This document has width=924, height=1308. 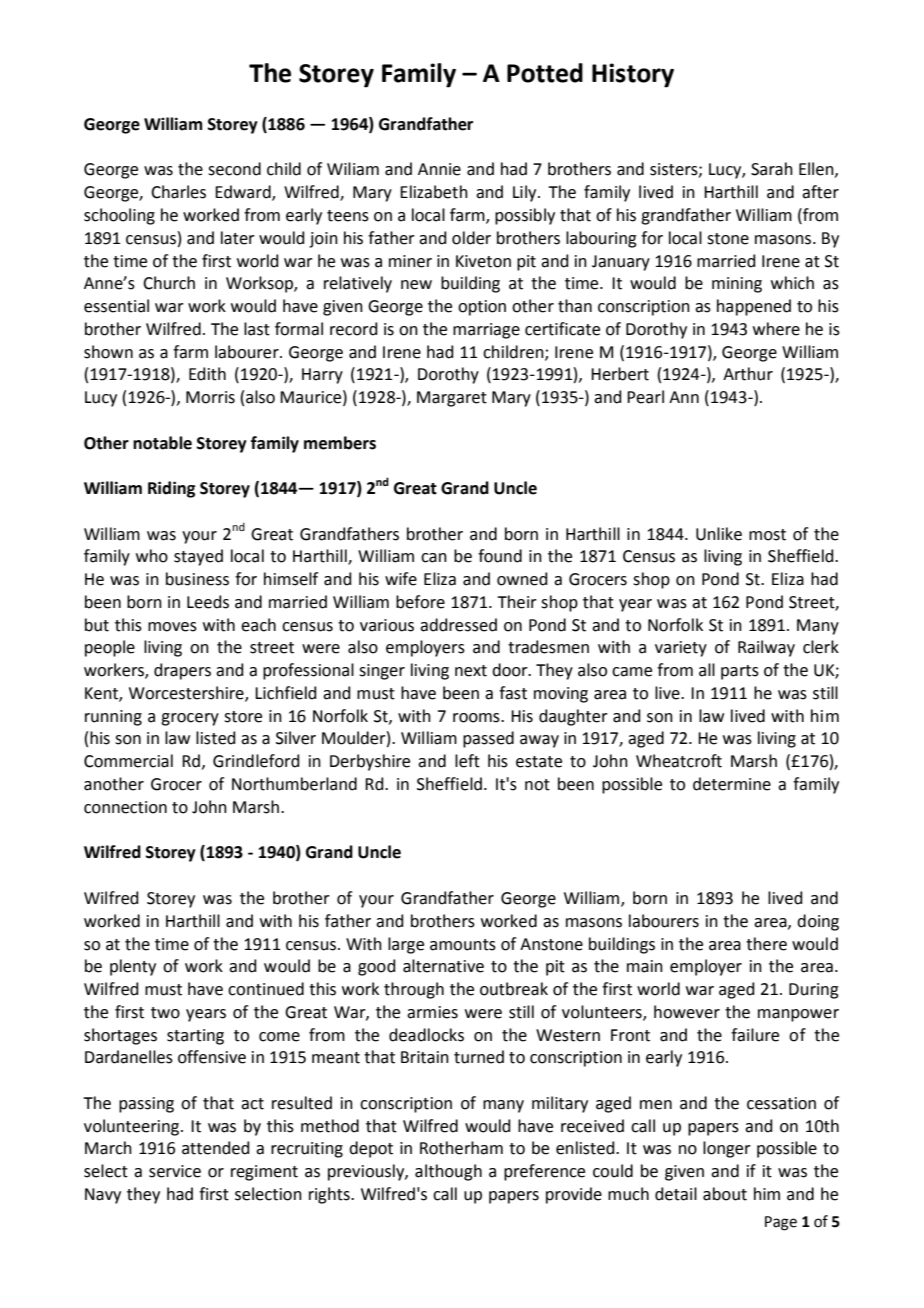 I want to click on about, so click(x=725, y=1194).
